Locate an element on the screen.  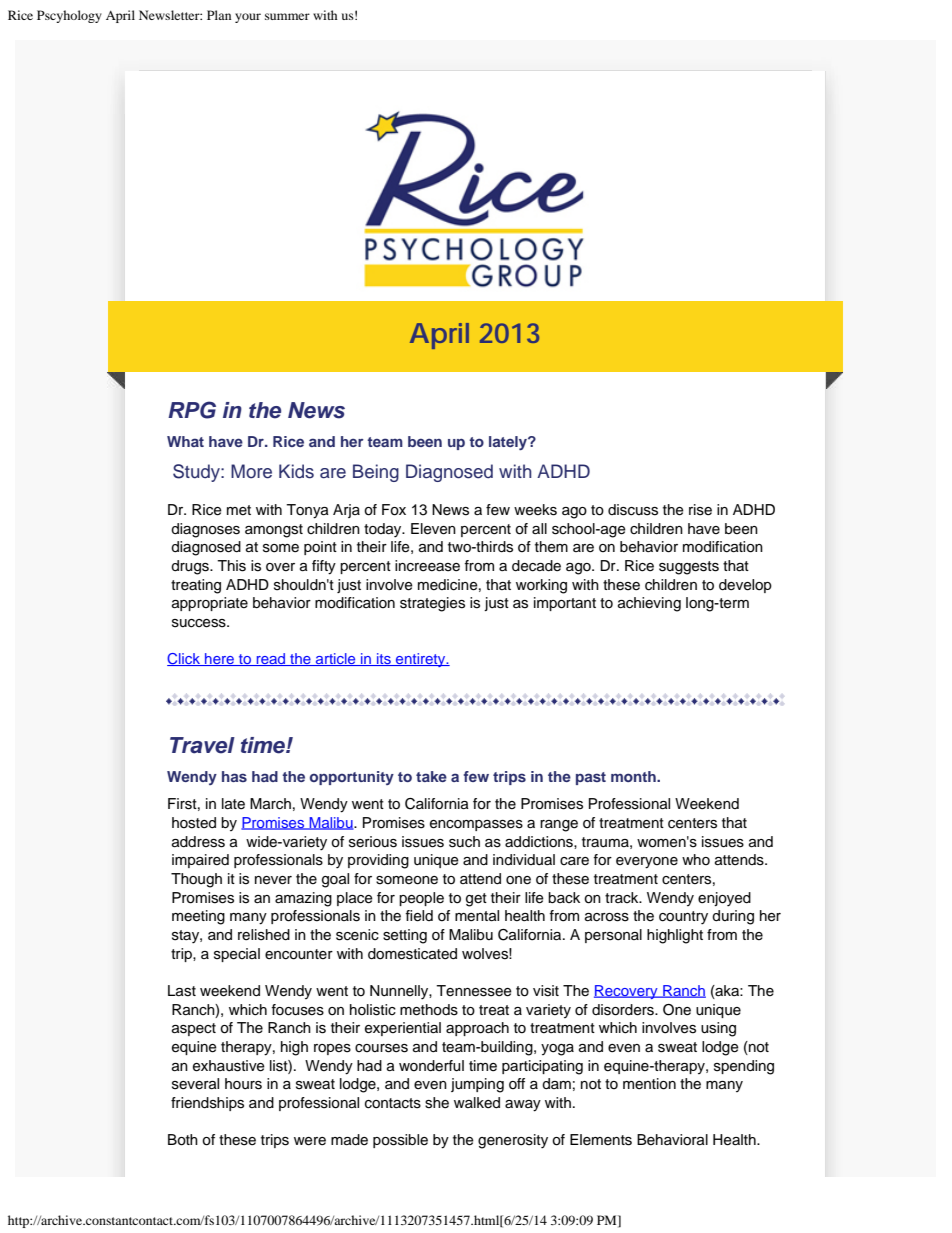
rise is located at coordinates (700, 510).
